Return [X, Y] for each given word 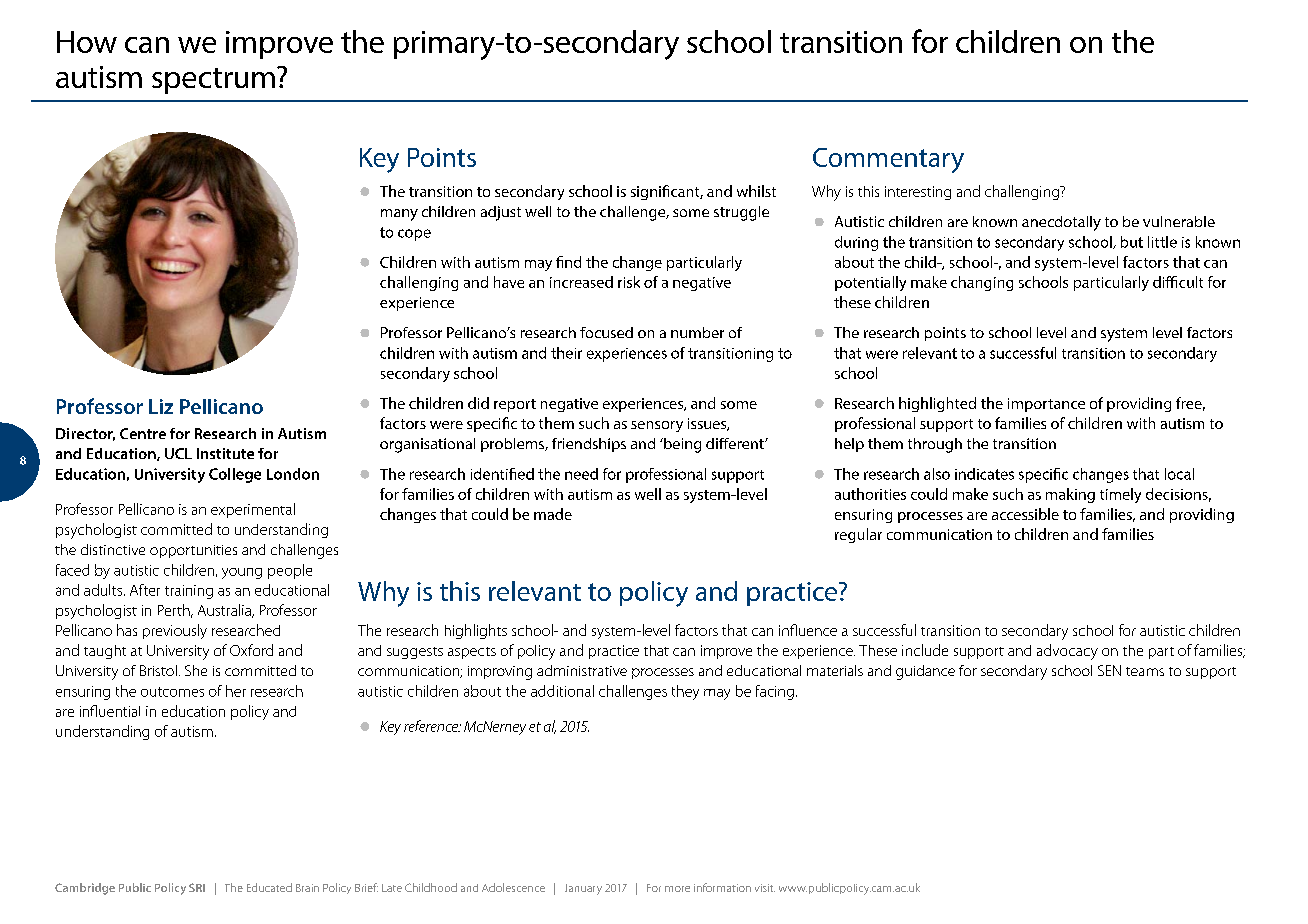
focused [606, 332]
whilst [756, 191]
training [189, 592]
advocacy [1067, 652]
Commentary [888, 160]
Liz [161, 406]
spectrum [213, 81]
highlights [476, 631]
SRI [197, 887]
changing [982, 283]
